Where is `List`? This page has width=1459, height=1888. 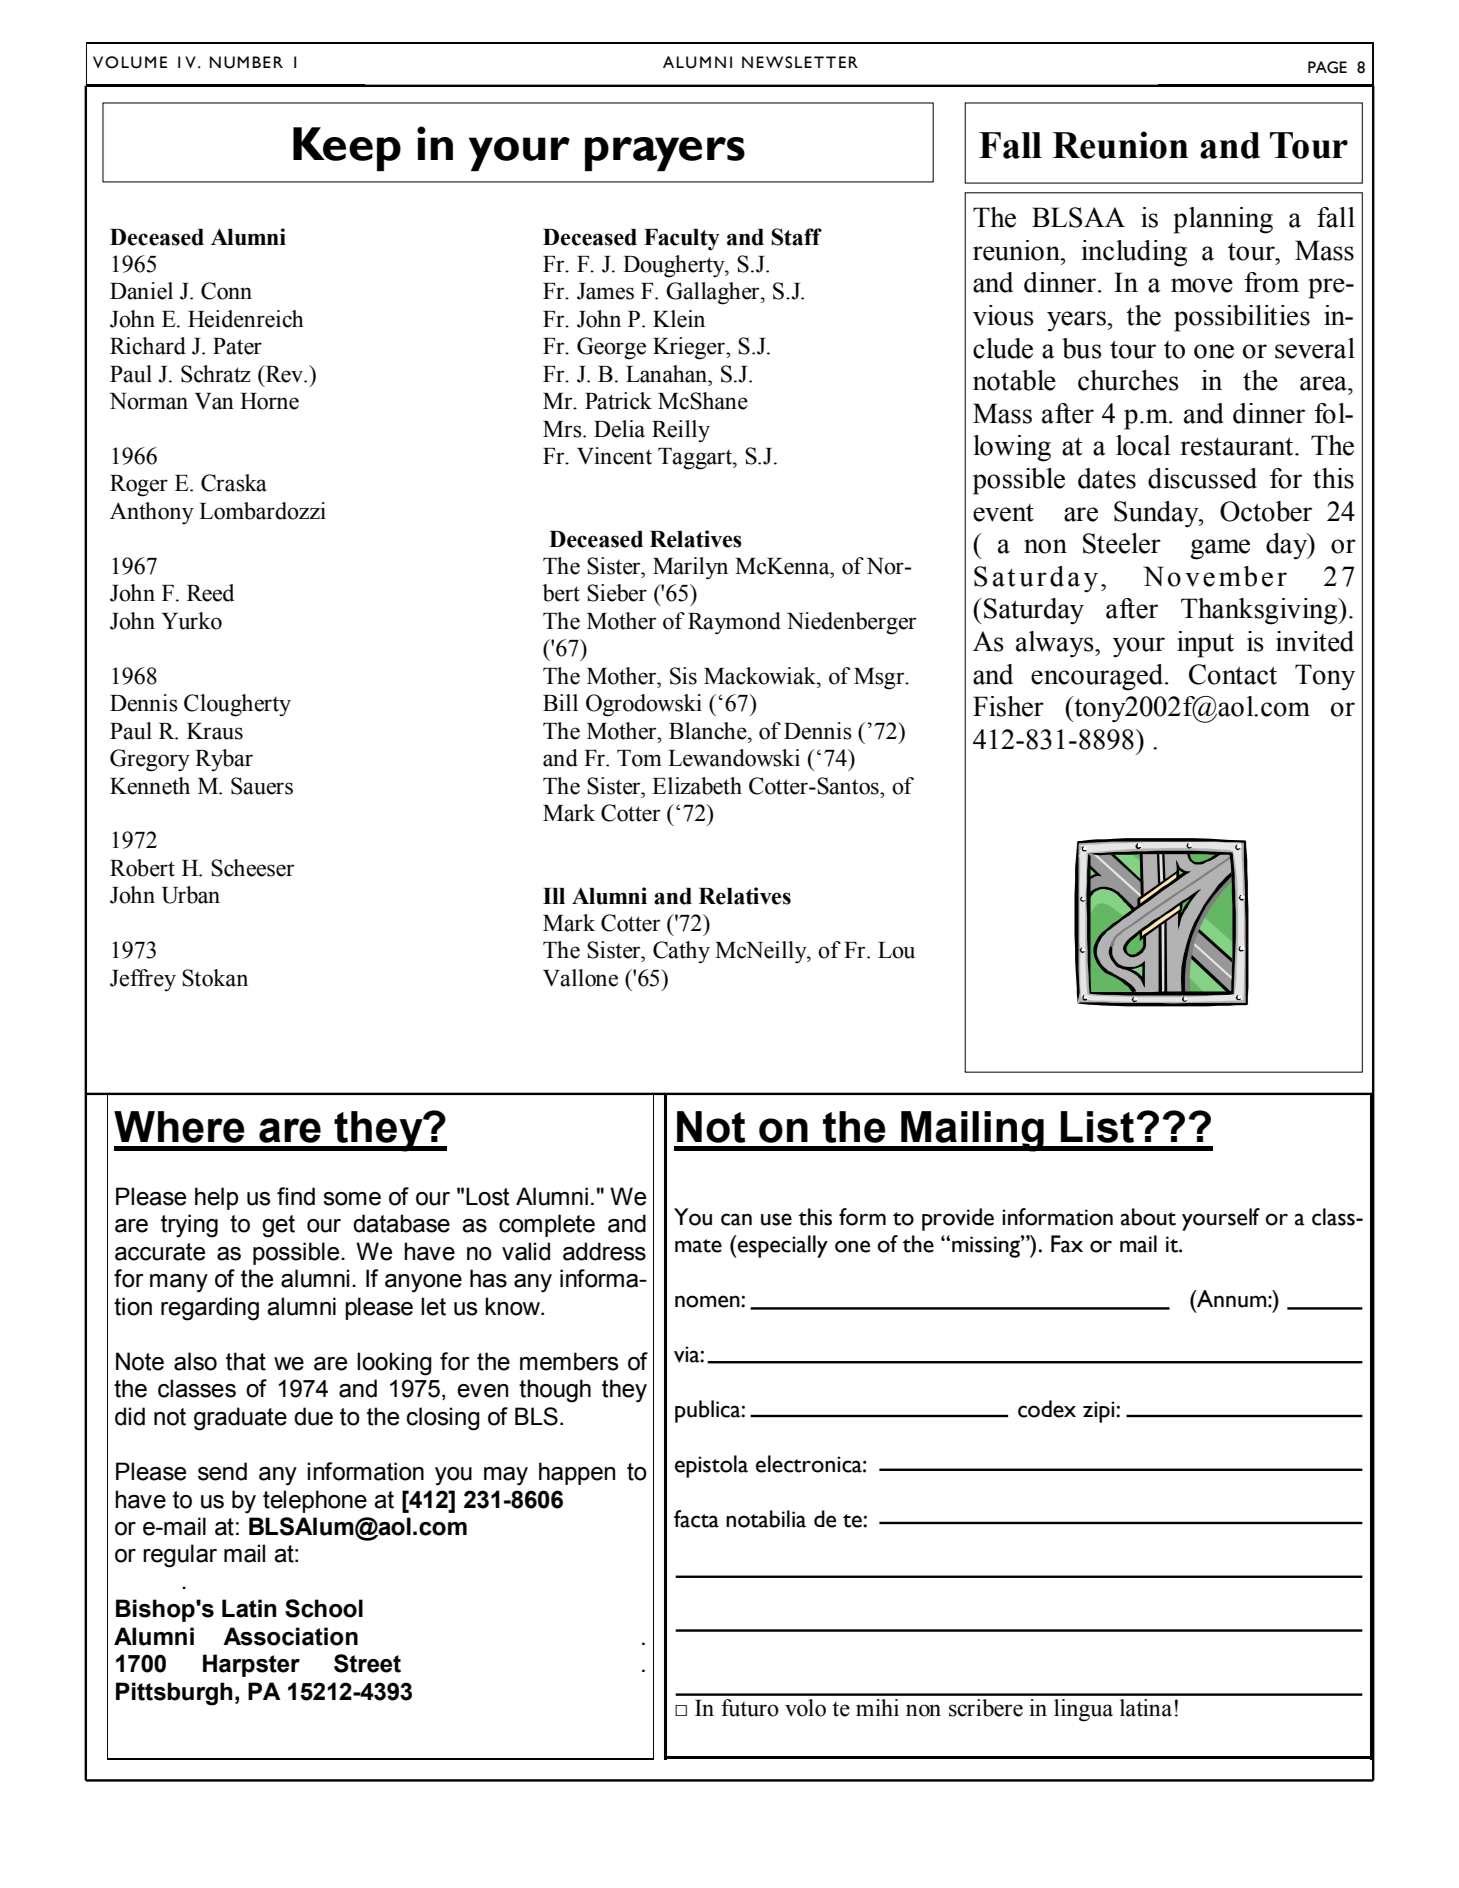 List is located at coordinates (1097, 1127).
